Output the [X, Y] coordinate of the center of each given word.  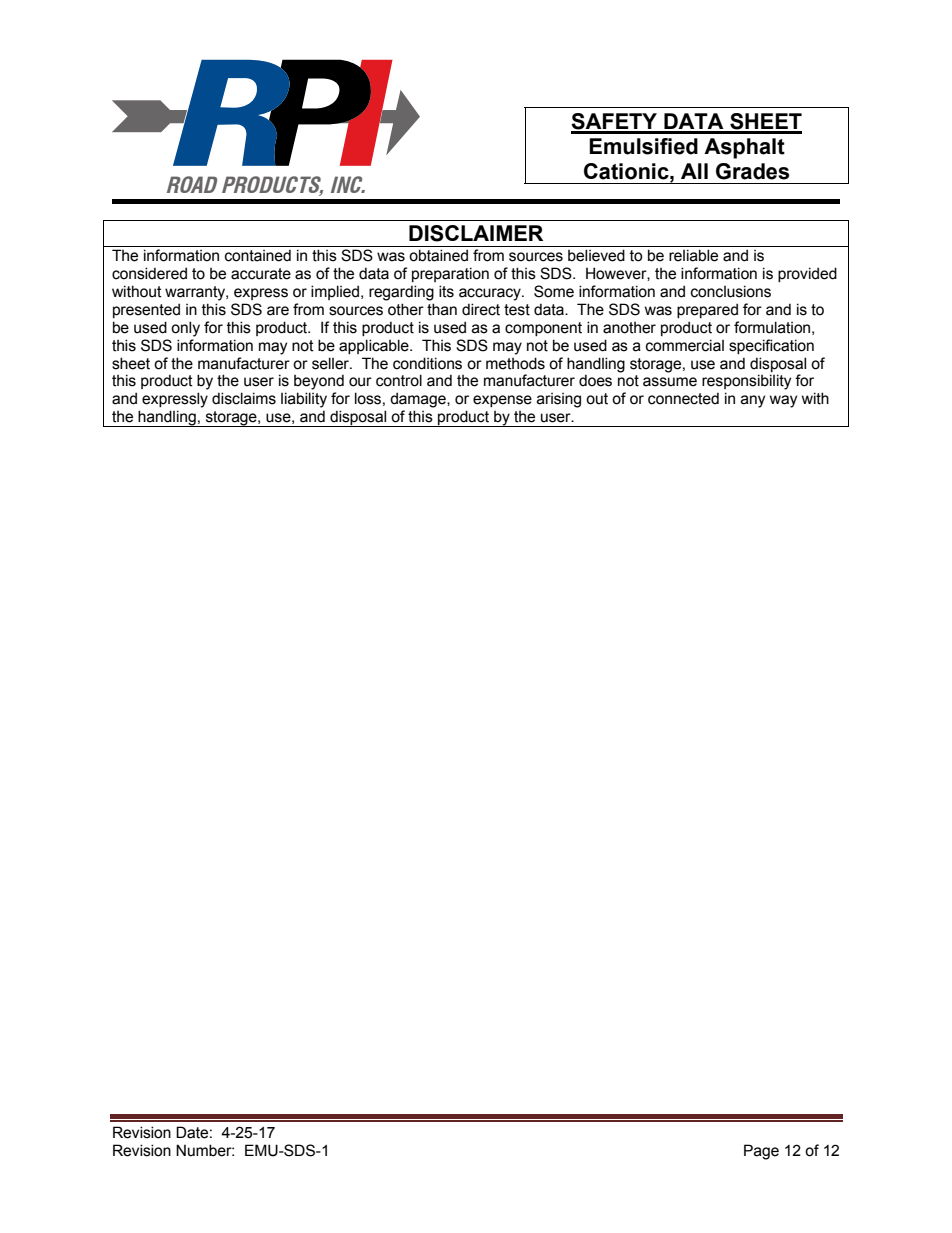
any [753, 401]
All [694, 171]
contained [258, 255]
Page [761, 1152]
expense [502, 401]
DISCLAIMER [476, 233]
